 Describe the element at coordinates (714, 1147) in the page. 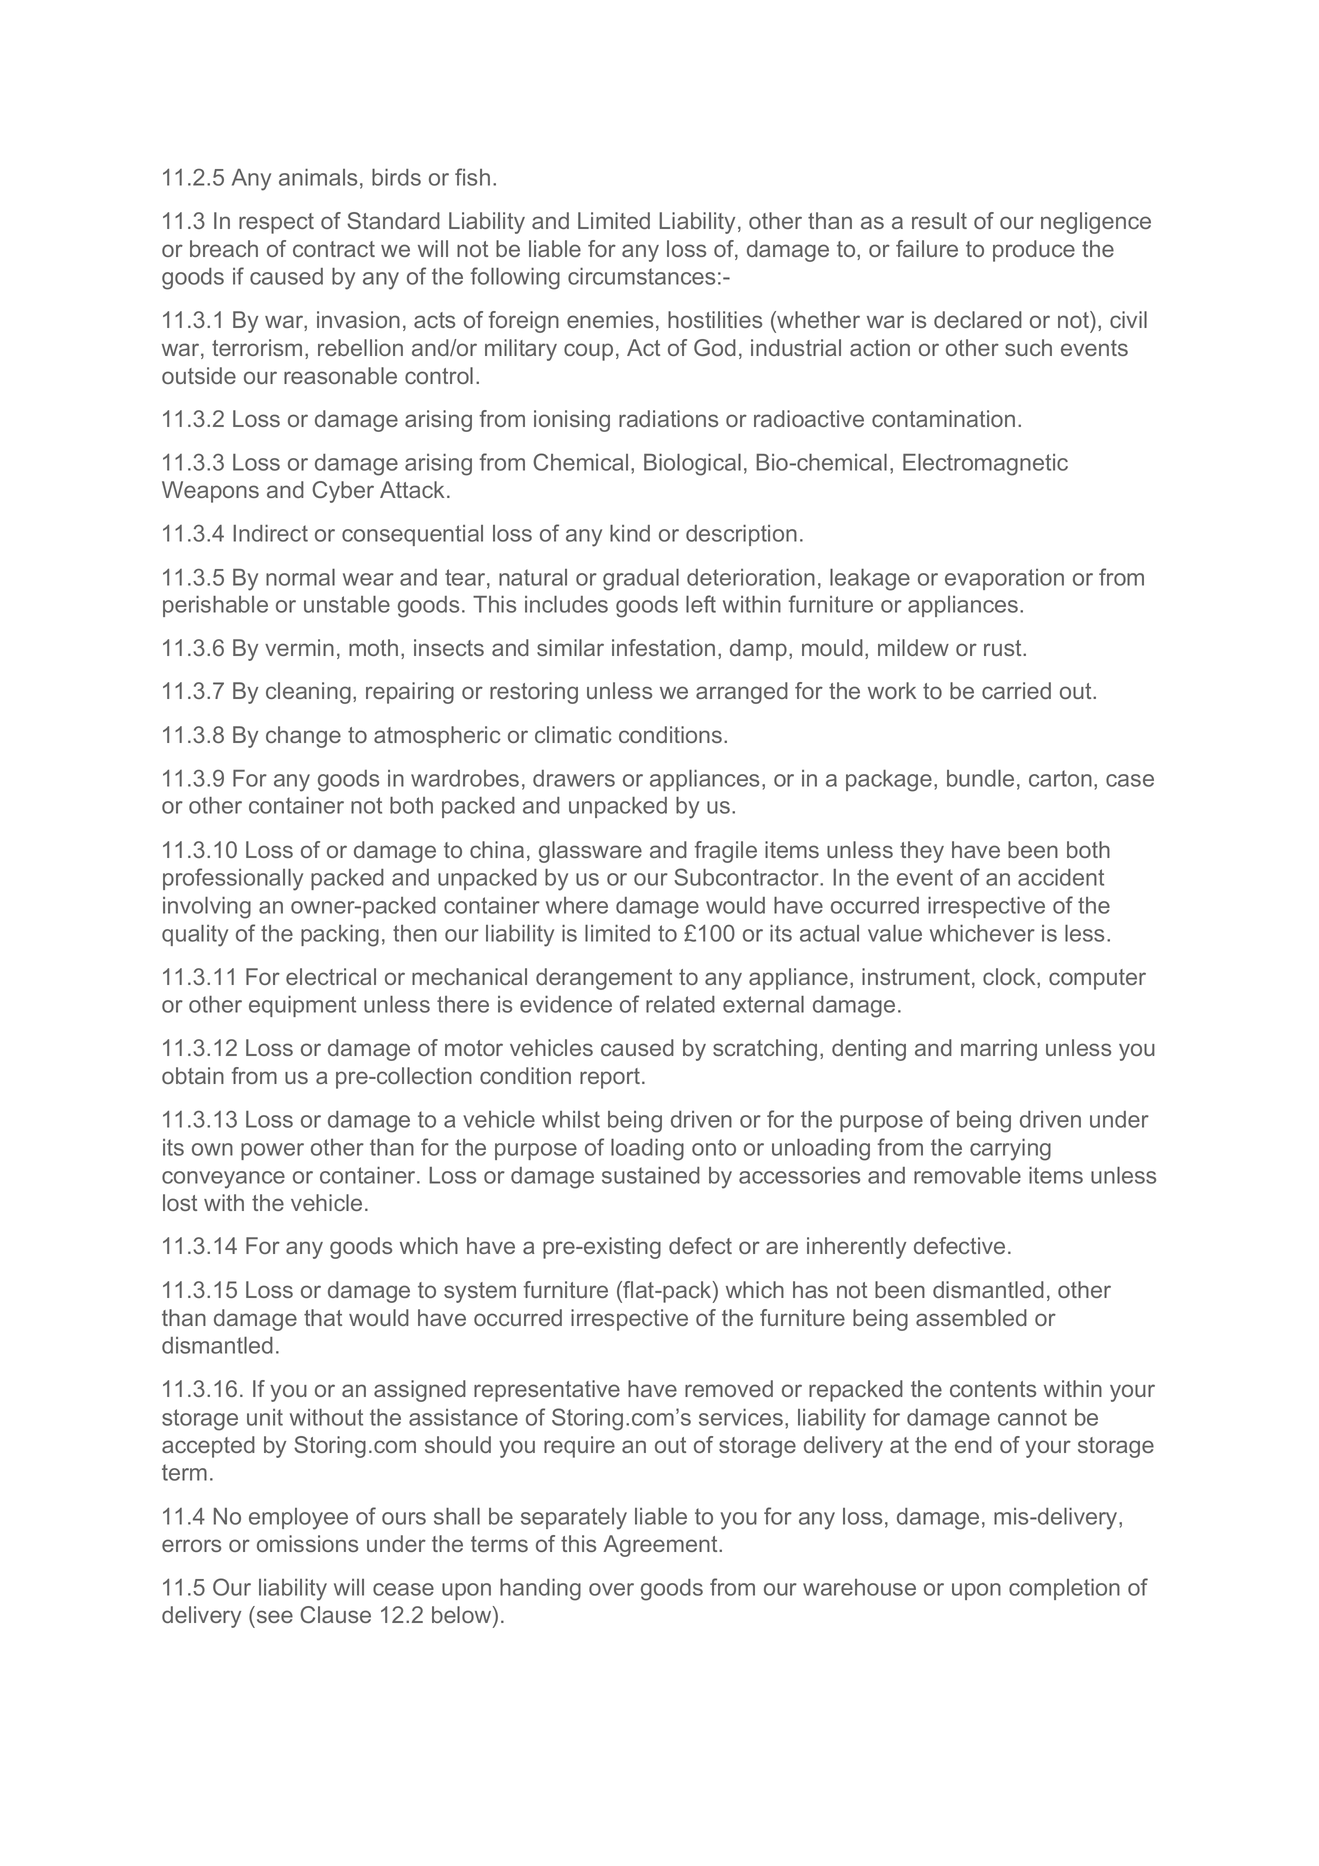

I see `onto` at that location.
